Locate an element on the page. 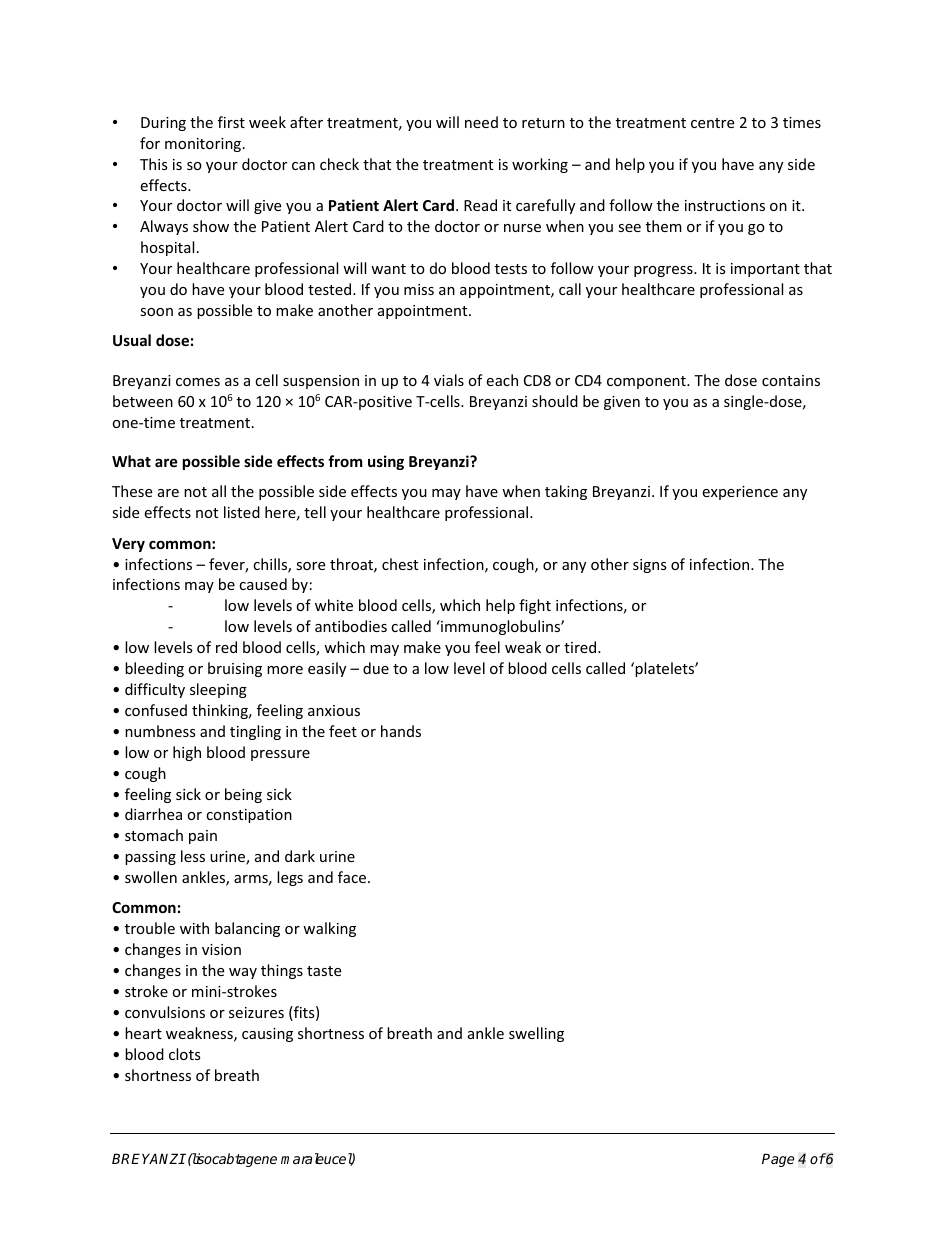 Image resolution: width=952 pixels, height=1233 pixels. swelling is located at coordinates (536, 1034).
